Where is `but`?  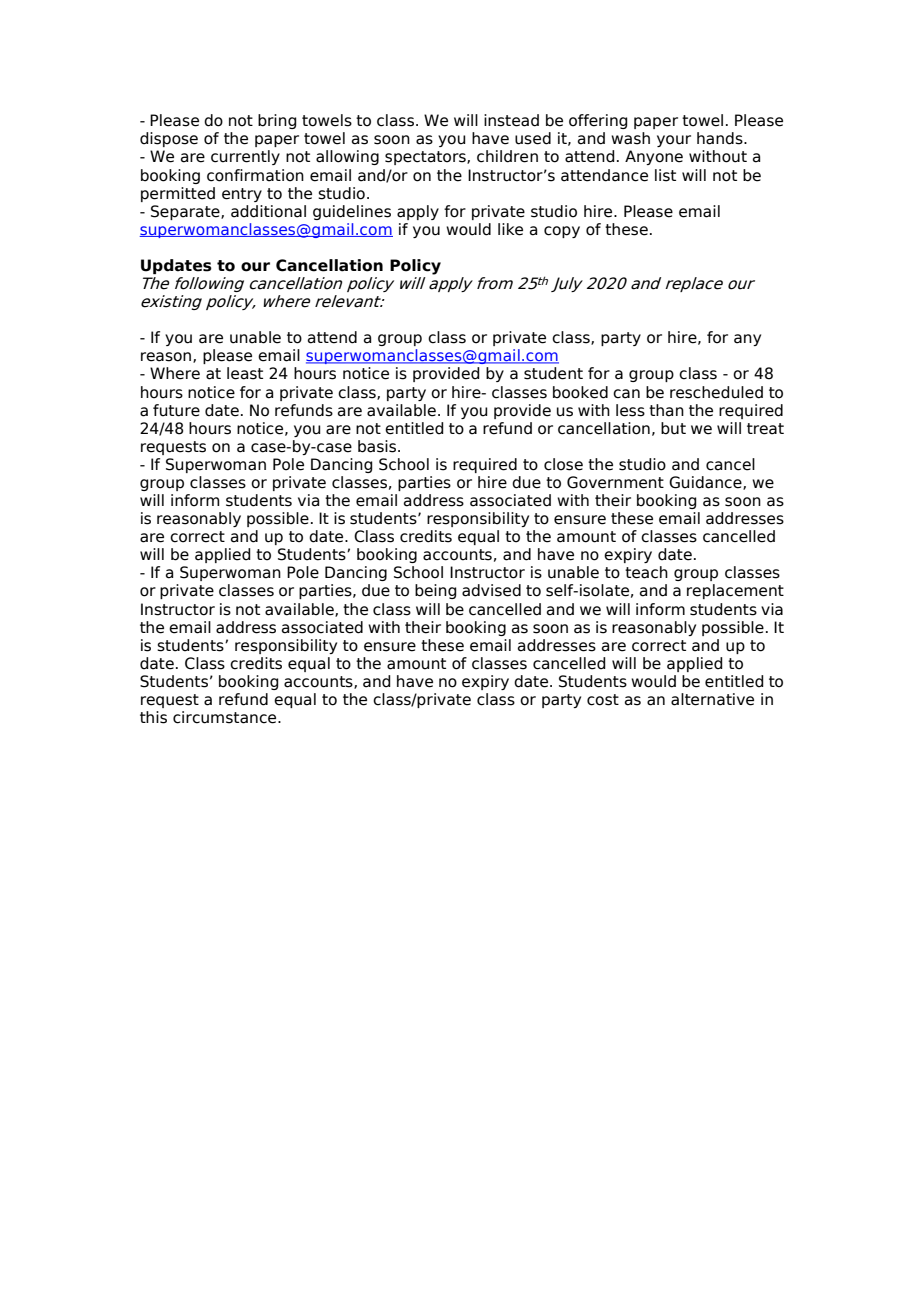 but is located at coordinates (673, 428).
